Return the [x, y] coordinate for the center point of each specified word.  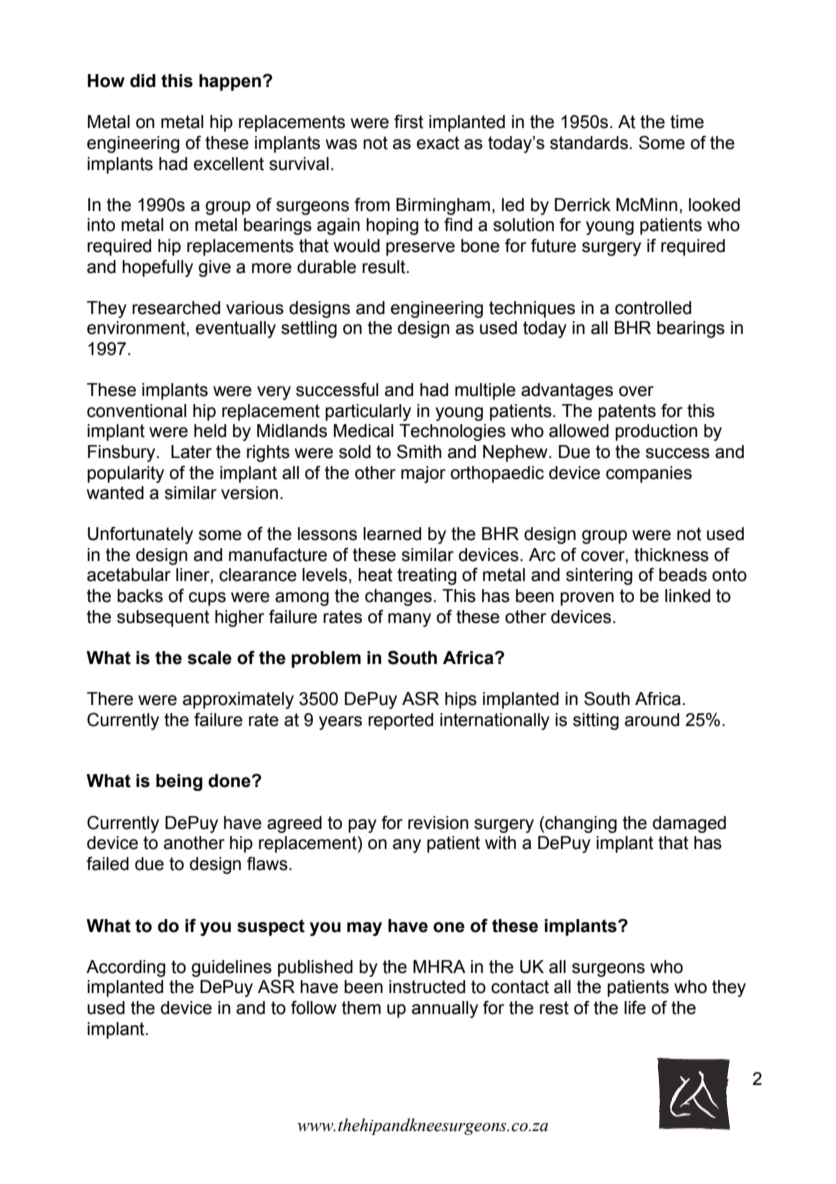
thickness [671, 555]
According [126, 968]
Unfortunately [140, 535]
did [143, 81]
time [687, 122]
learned [392, 534]
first [409, 122]
